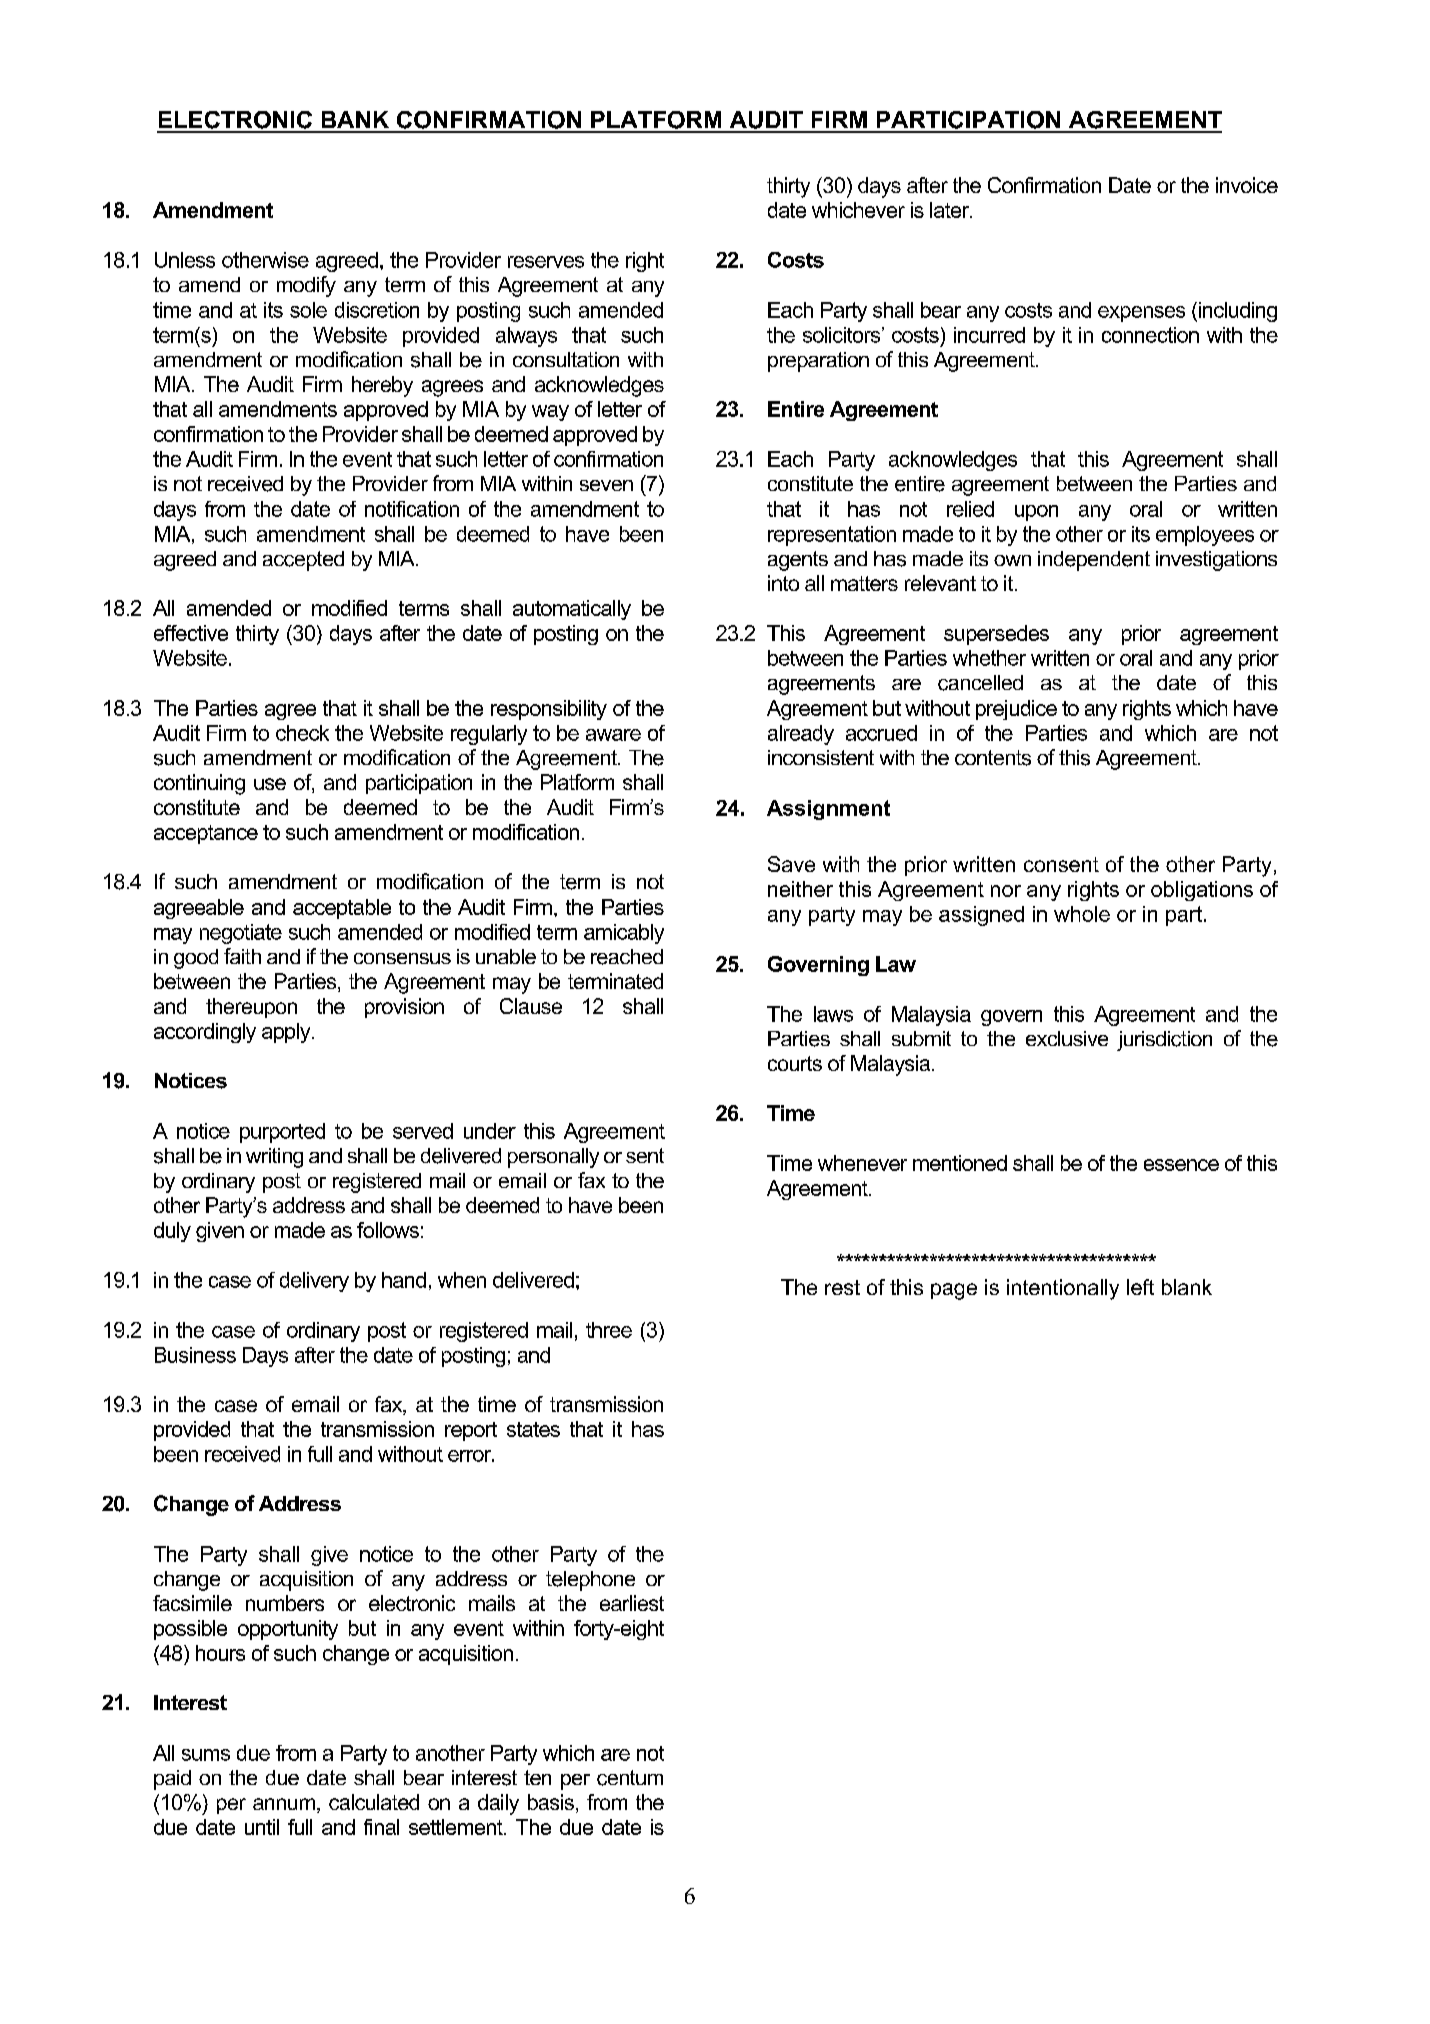  What do you see at coordinates (287, 1033) in the screenshot?
I see `apply` at bounding box center [287, 1033].
